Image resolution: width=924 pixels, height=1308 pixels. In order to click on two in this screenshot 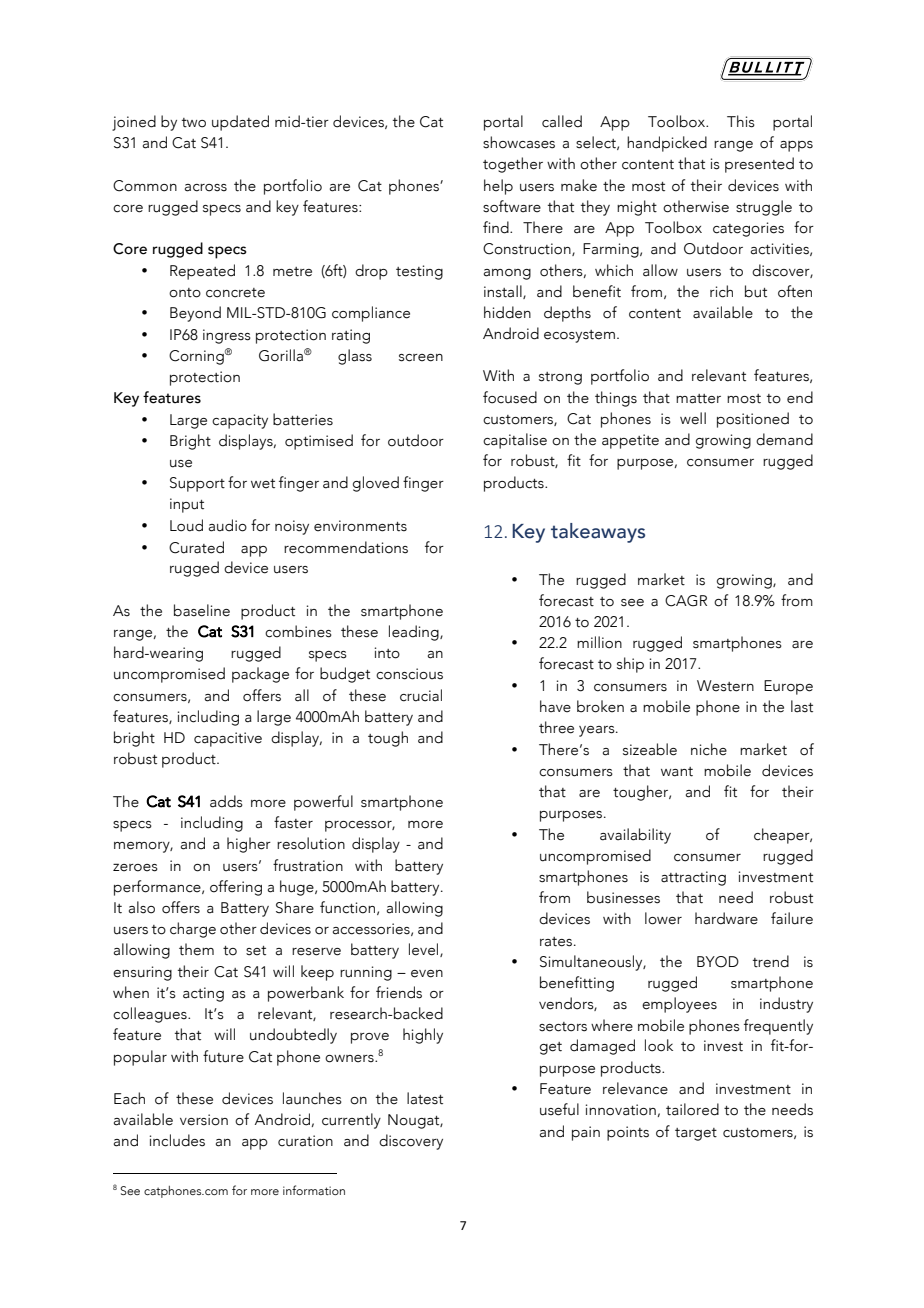, I will do `click(194, 123)`.
